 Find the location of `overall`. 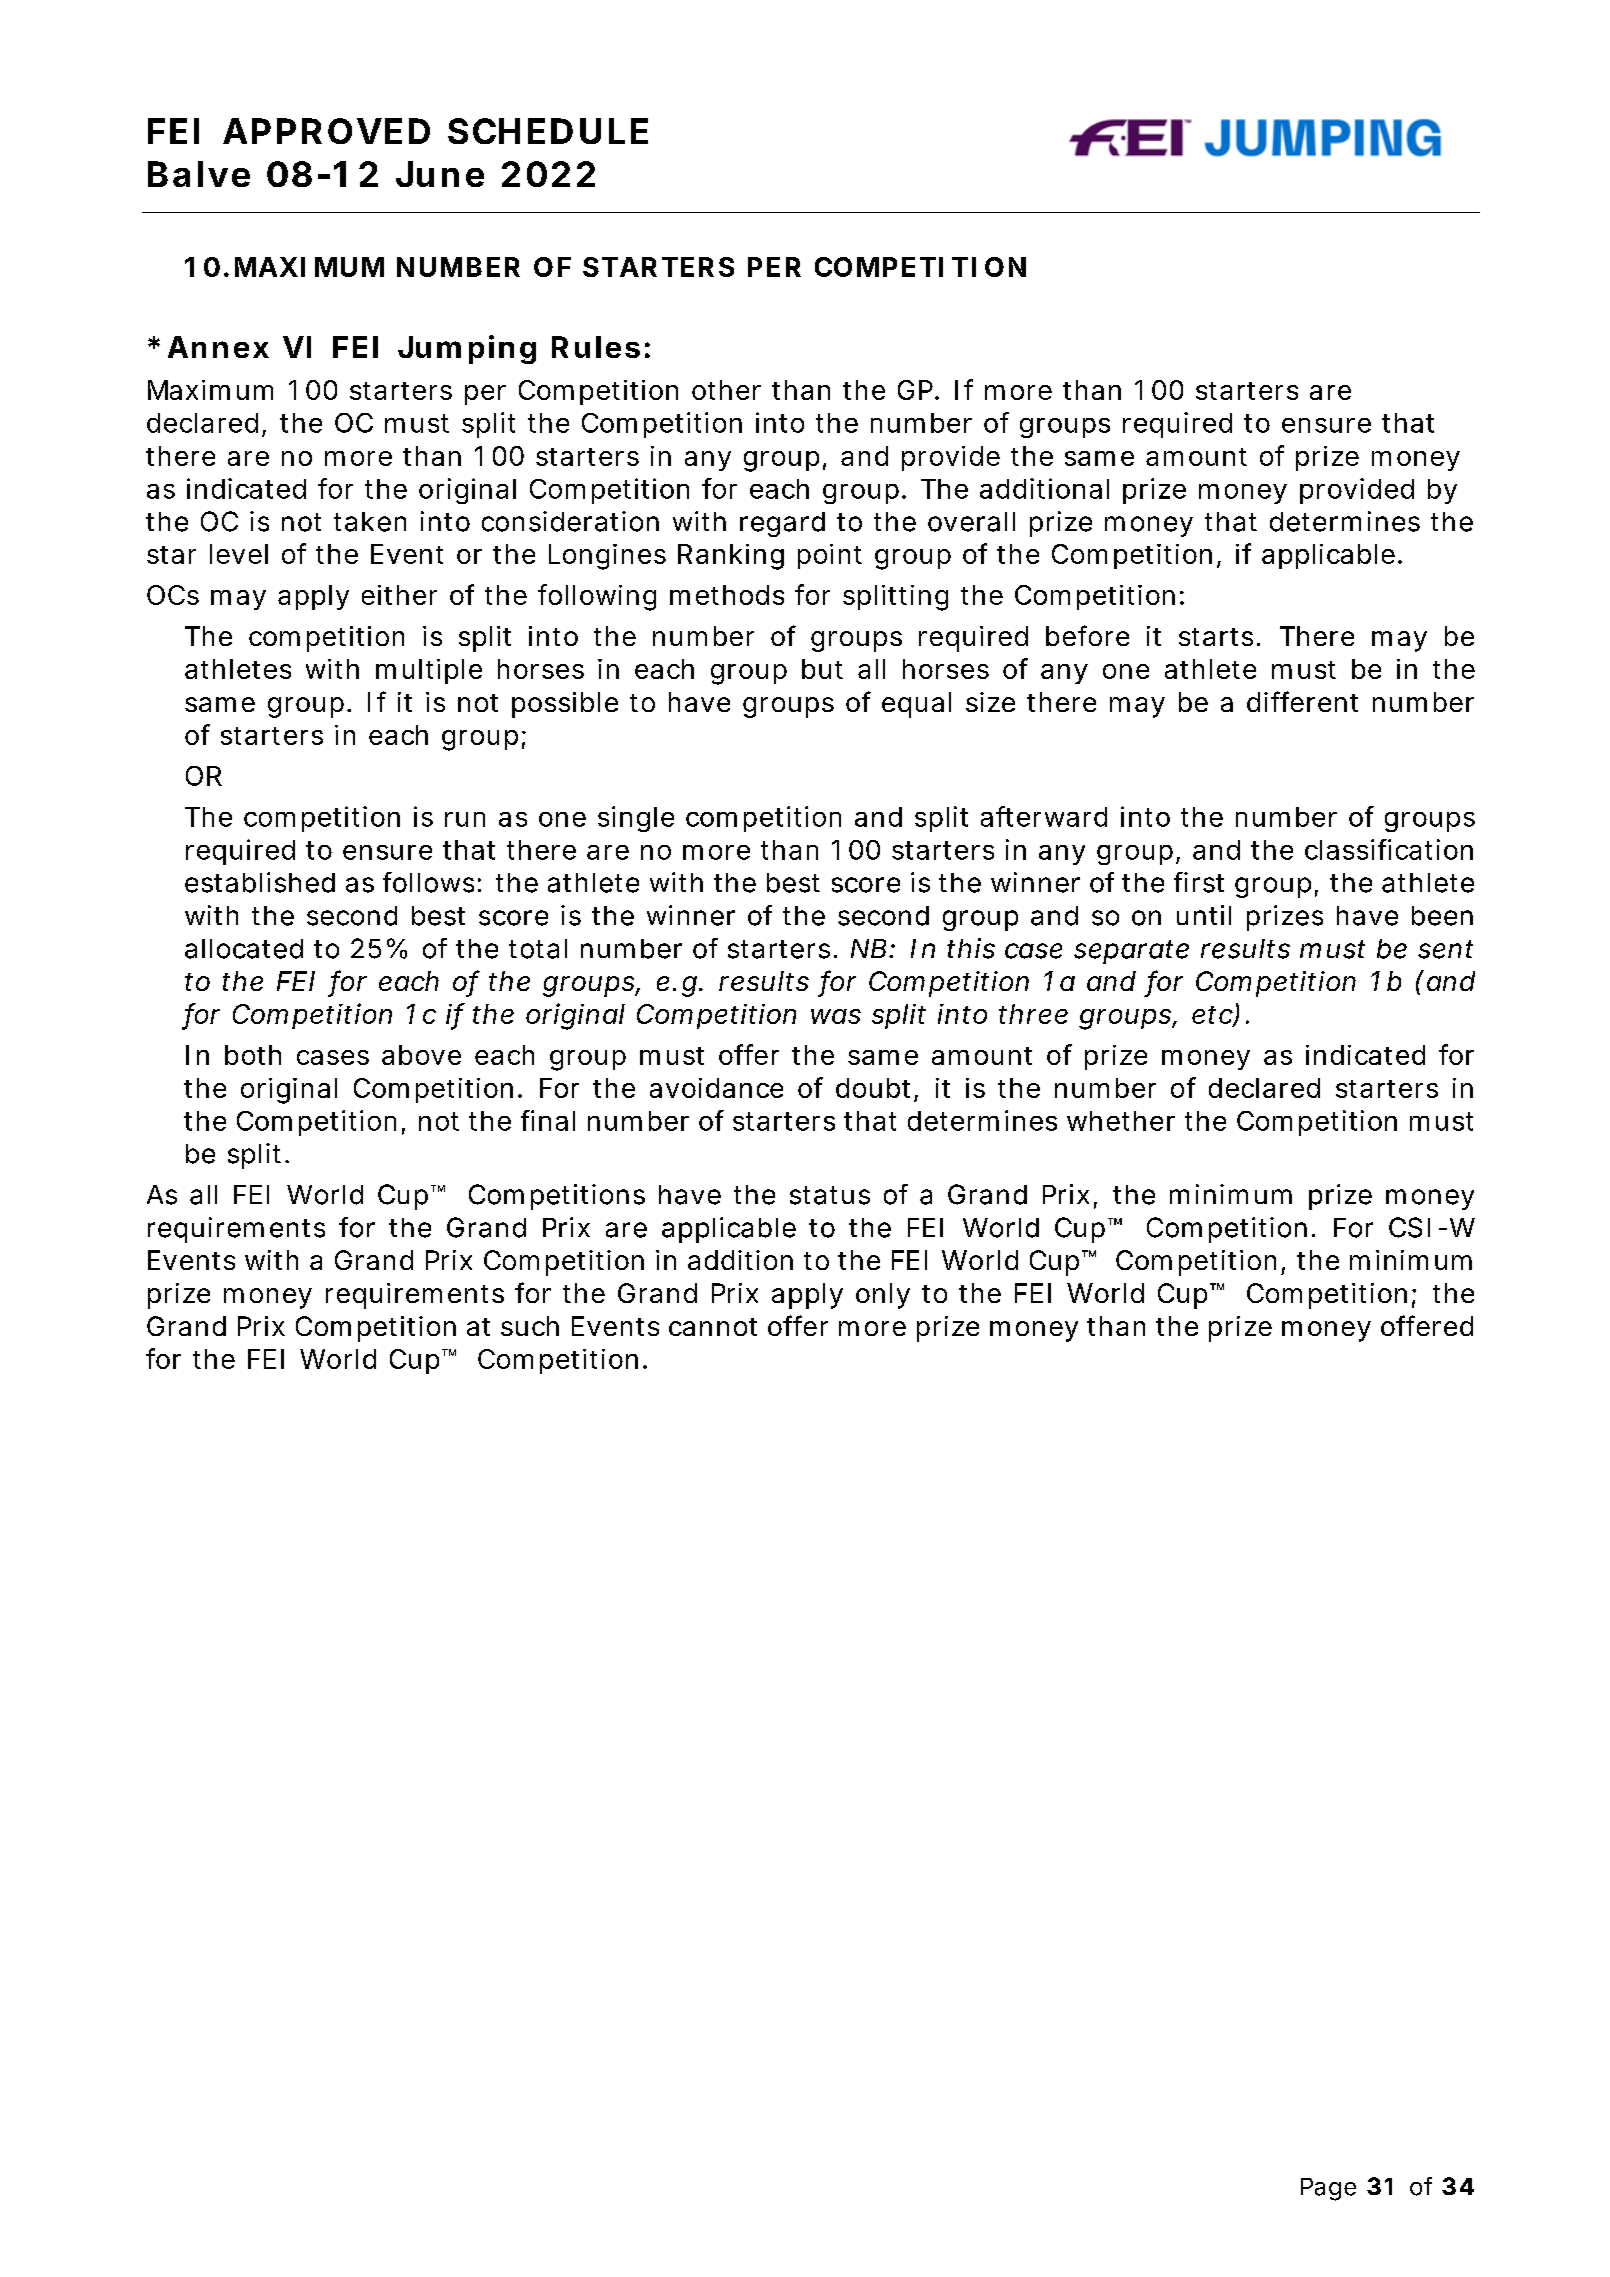

overall is located at coordinates (971, 522).
